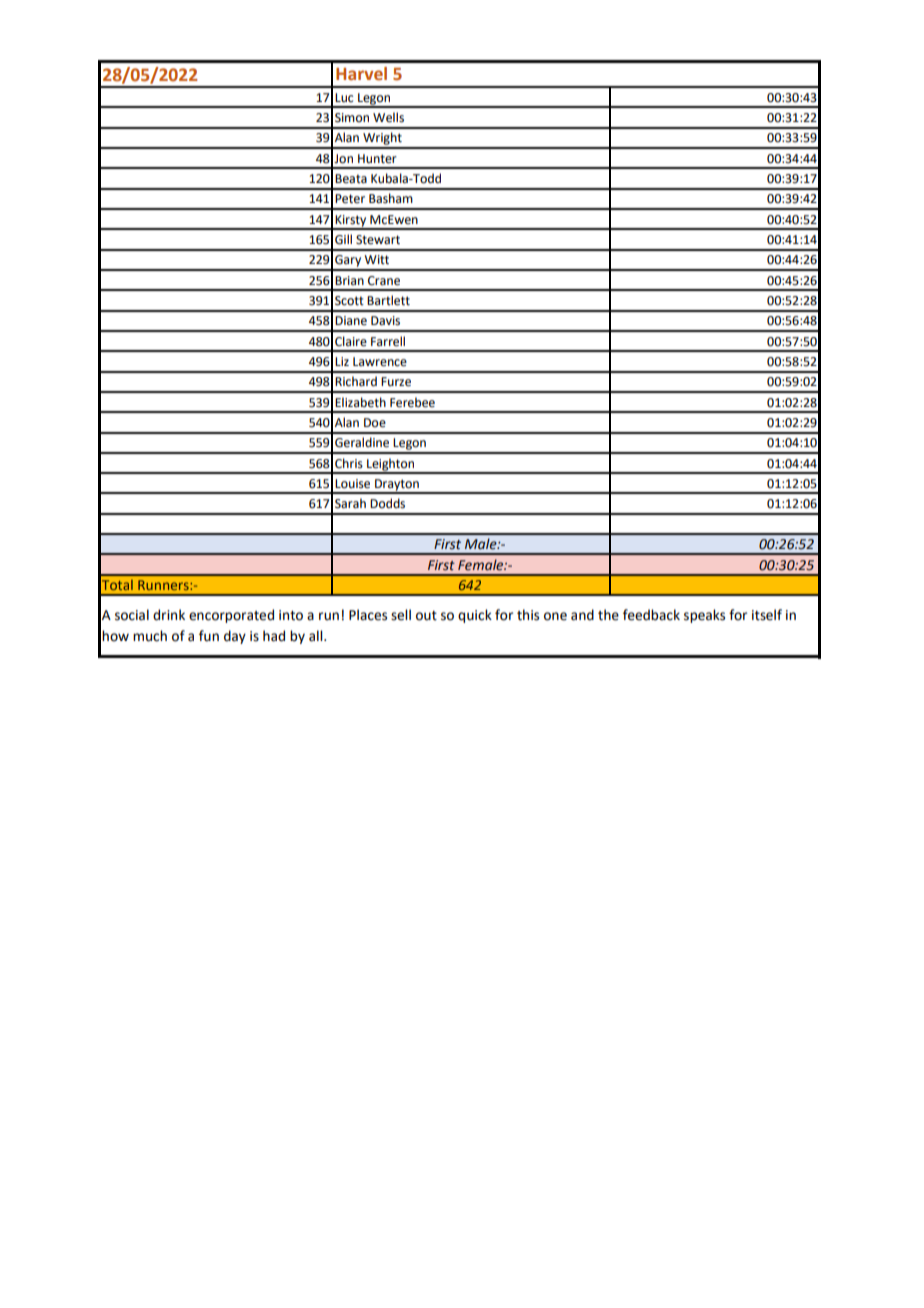  I want to click on Farrell, so click(388, 341).
